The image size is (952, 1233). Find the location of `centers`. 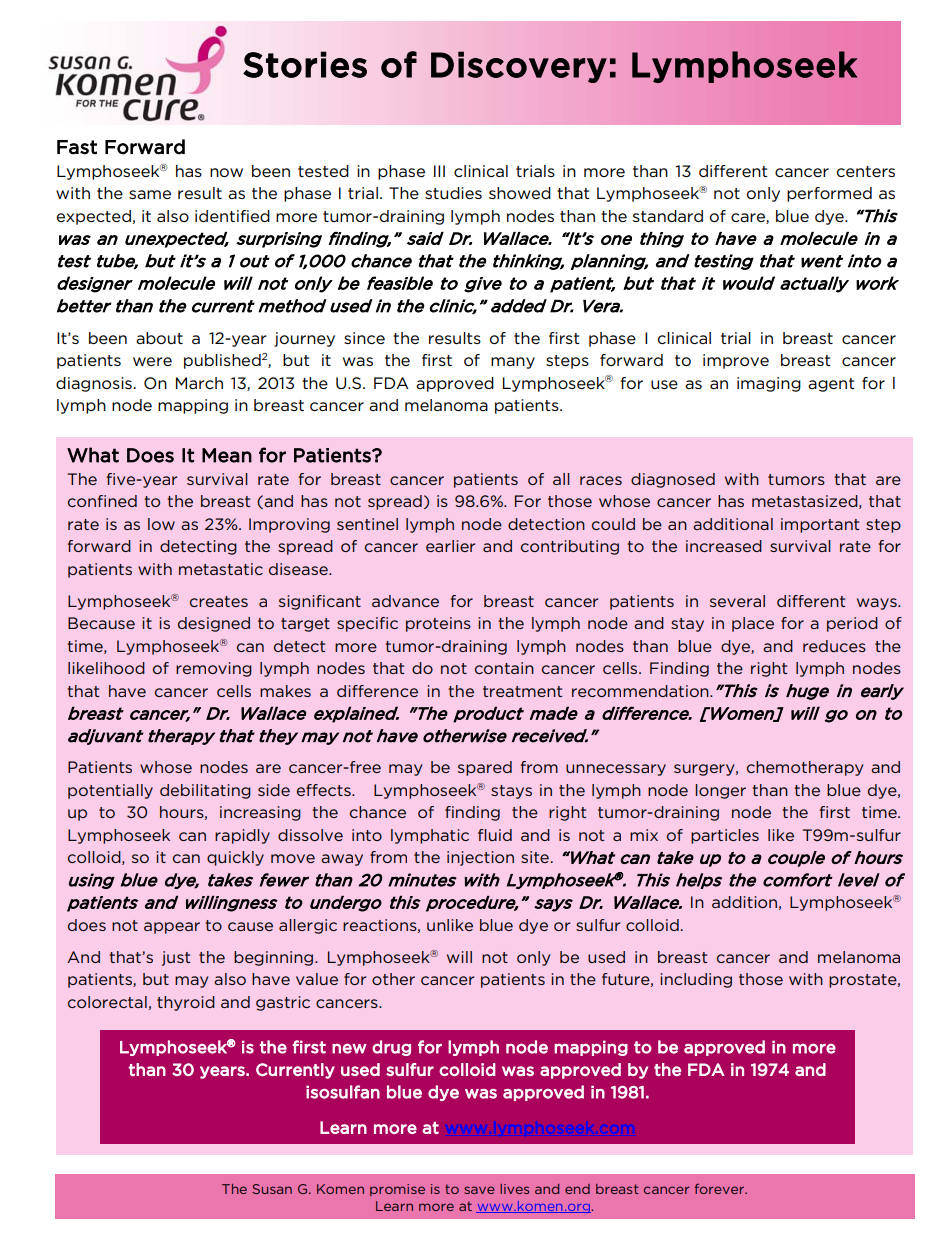

centers is located at coordinates (865, 171).
